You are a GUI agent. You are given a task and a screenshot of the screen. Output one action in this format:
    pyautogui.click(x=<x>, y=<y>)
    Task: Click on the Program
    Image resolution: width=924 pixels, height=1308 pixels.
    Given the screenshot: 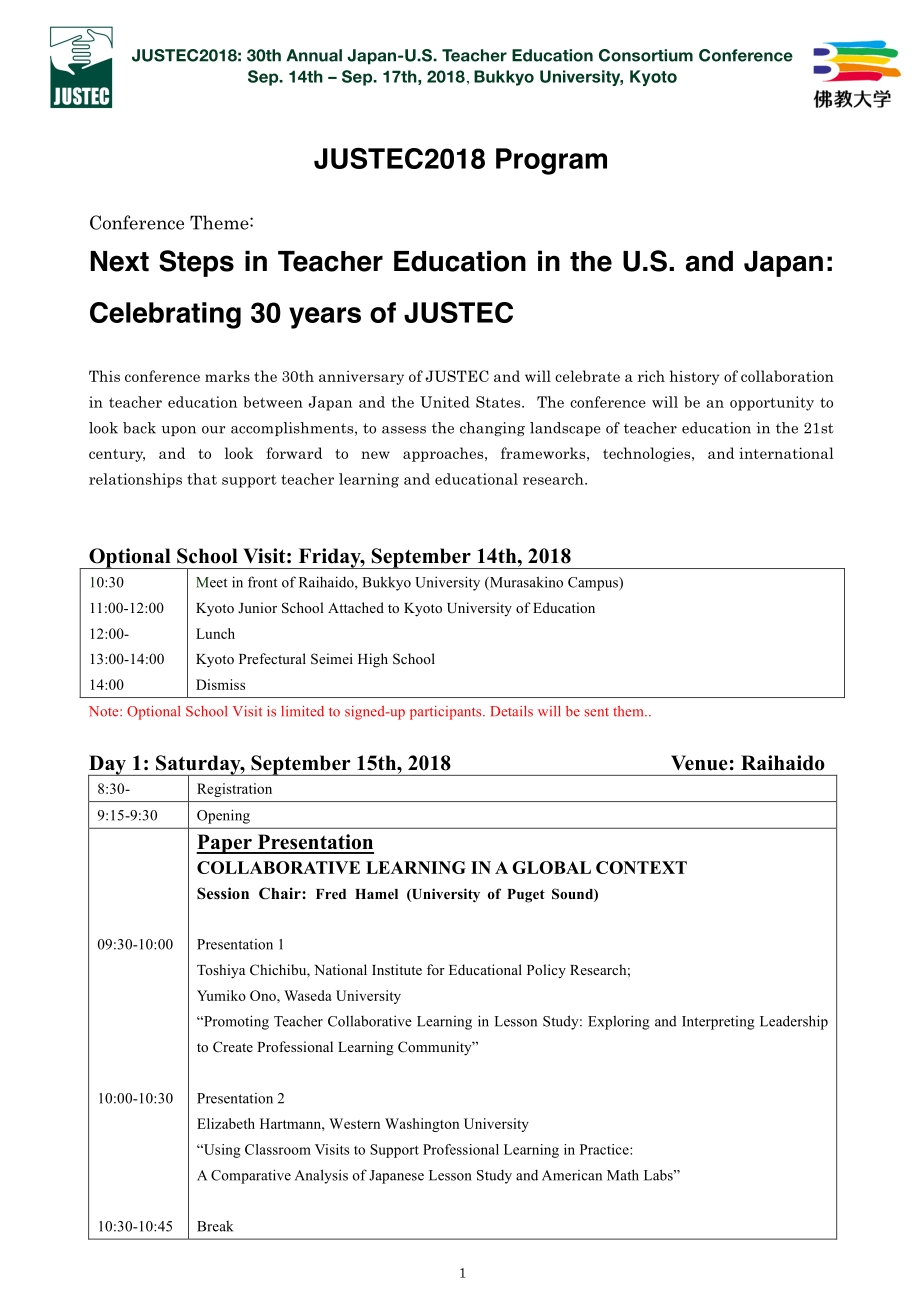 What is the action you would take?
    pyautogui.click(x=551, y=161)
